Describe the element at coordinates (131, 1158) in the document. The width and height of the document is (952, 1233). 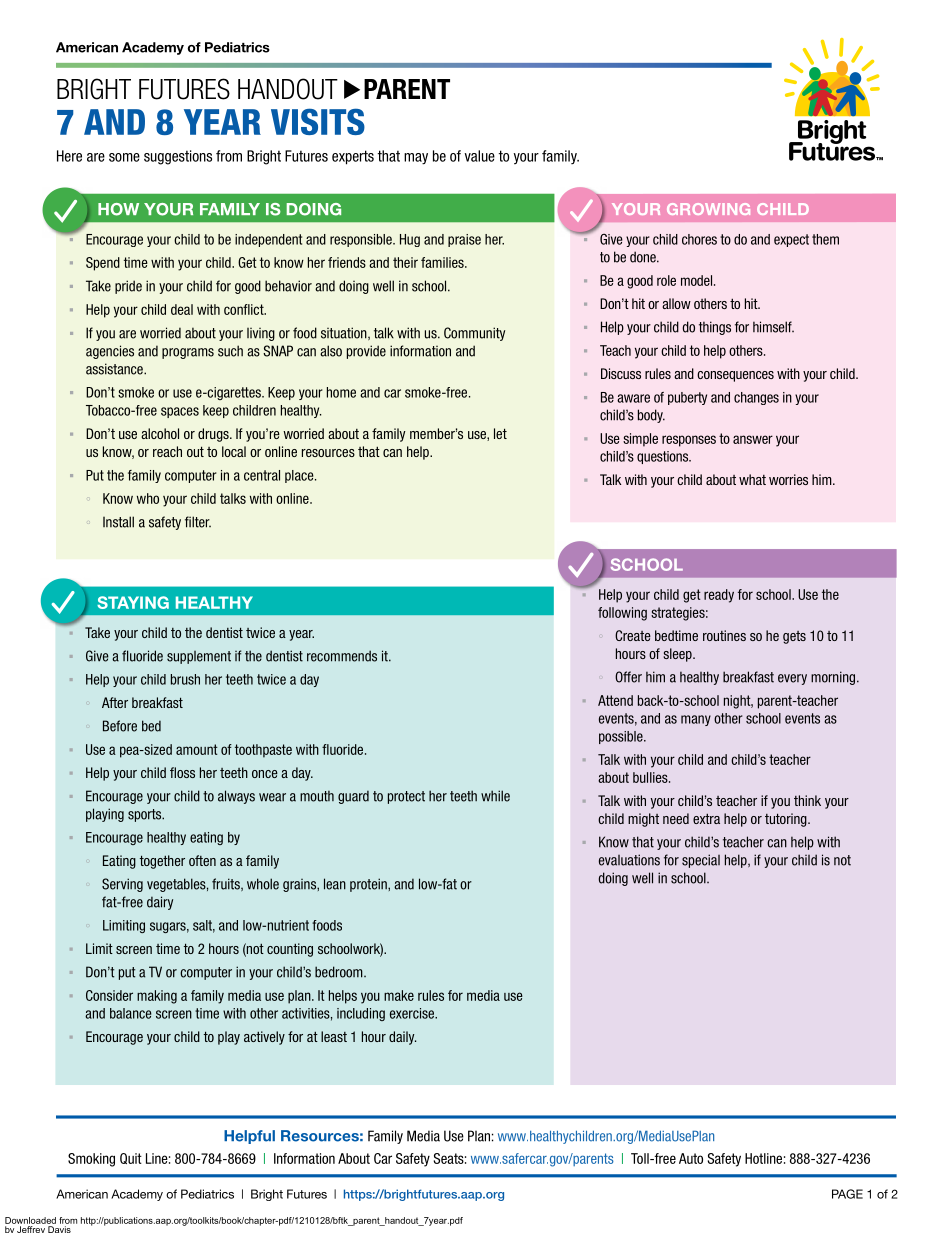
I see `Quit` at that location.
